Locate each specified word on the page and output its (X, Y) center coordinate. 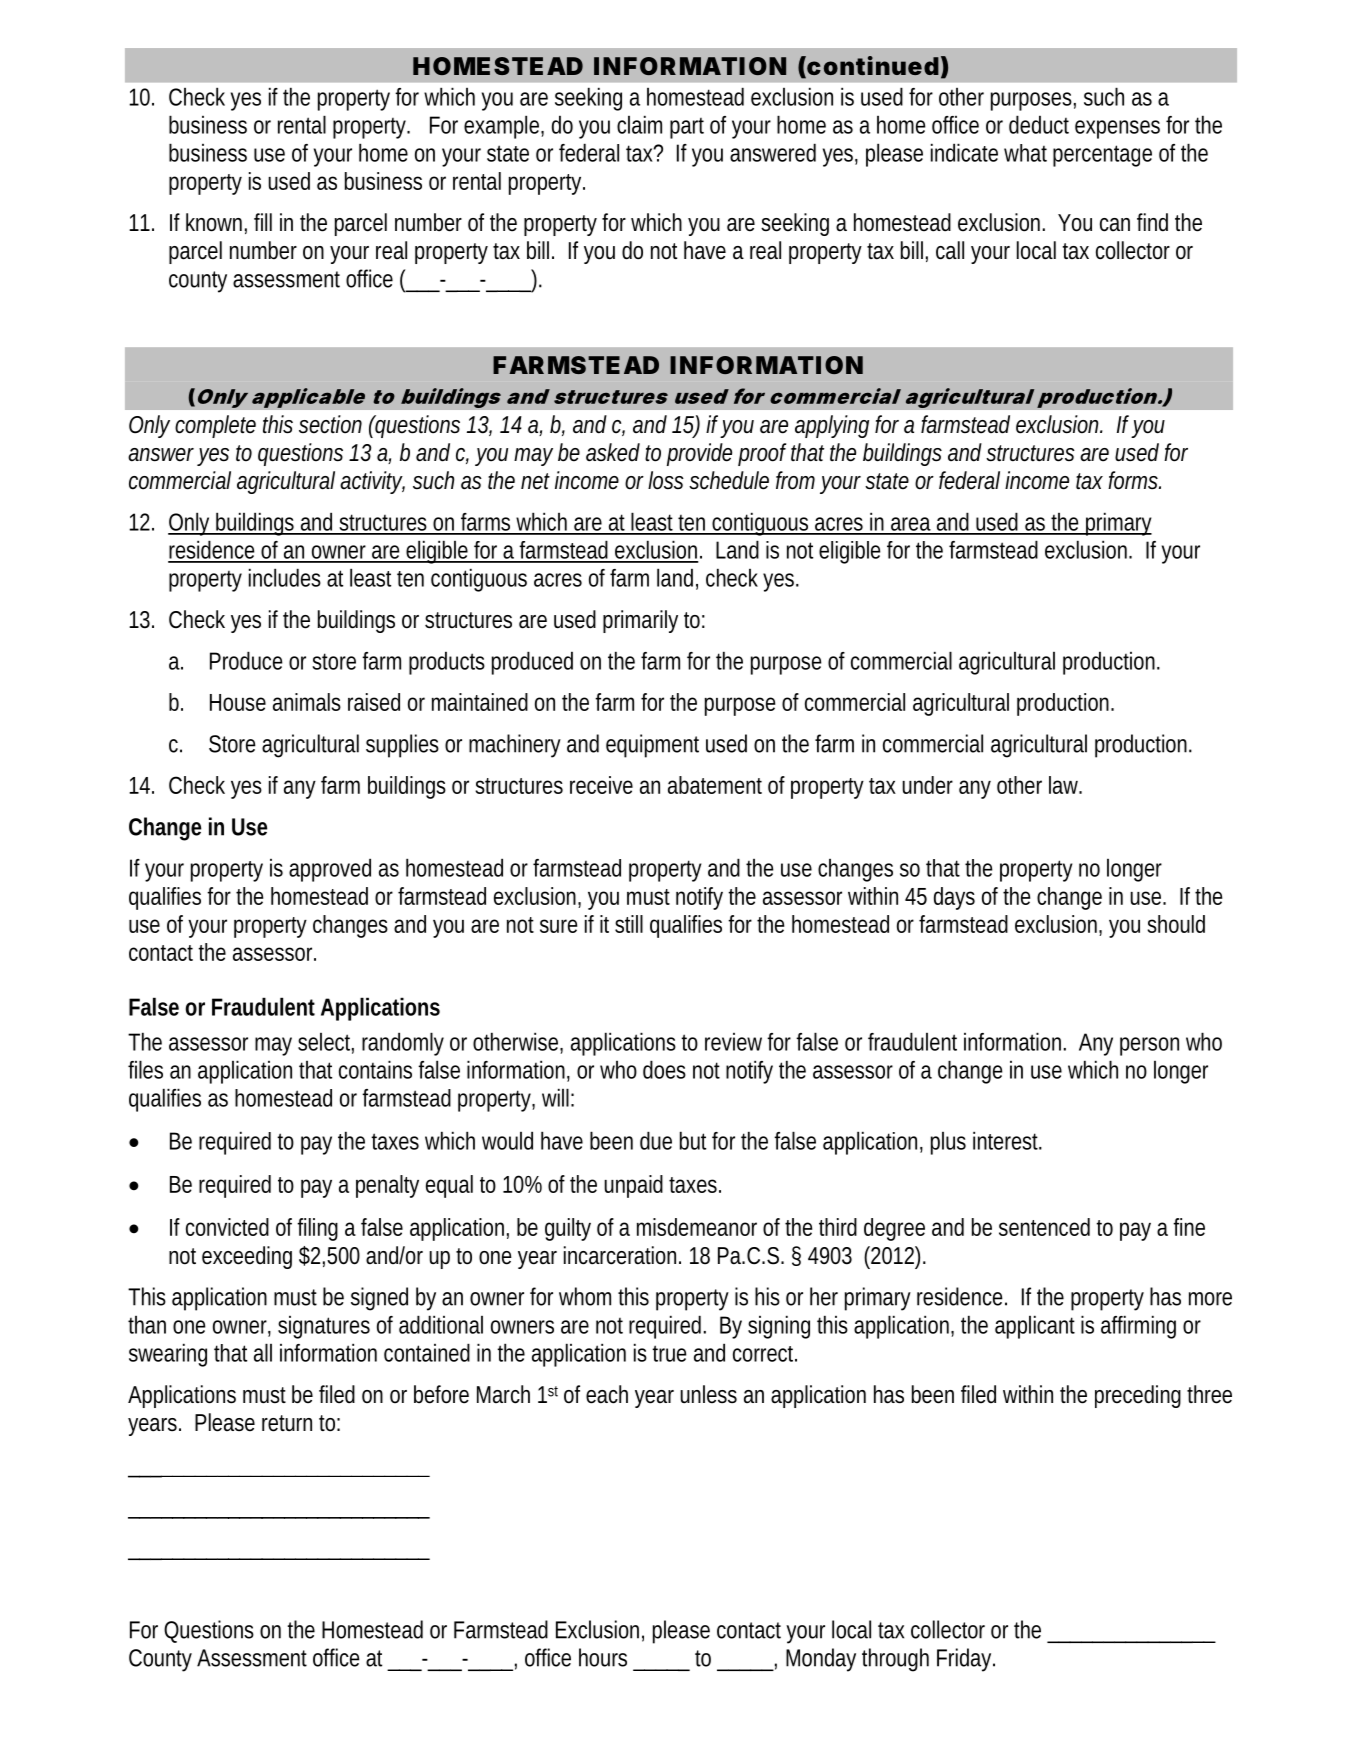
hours (603, 1657)
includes (285, 577)
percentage (1102, 156)
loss (666, 480)
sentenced (1044, 1227)
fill (263, 222)
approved (330, 870)
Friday (966, 1660)
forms (1134, 480)
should (1176, 924)
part (687, 128)
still (629, 924)
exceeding (247, 1257)
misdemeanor (697, 1227)
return (287, 1423)
